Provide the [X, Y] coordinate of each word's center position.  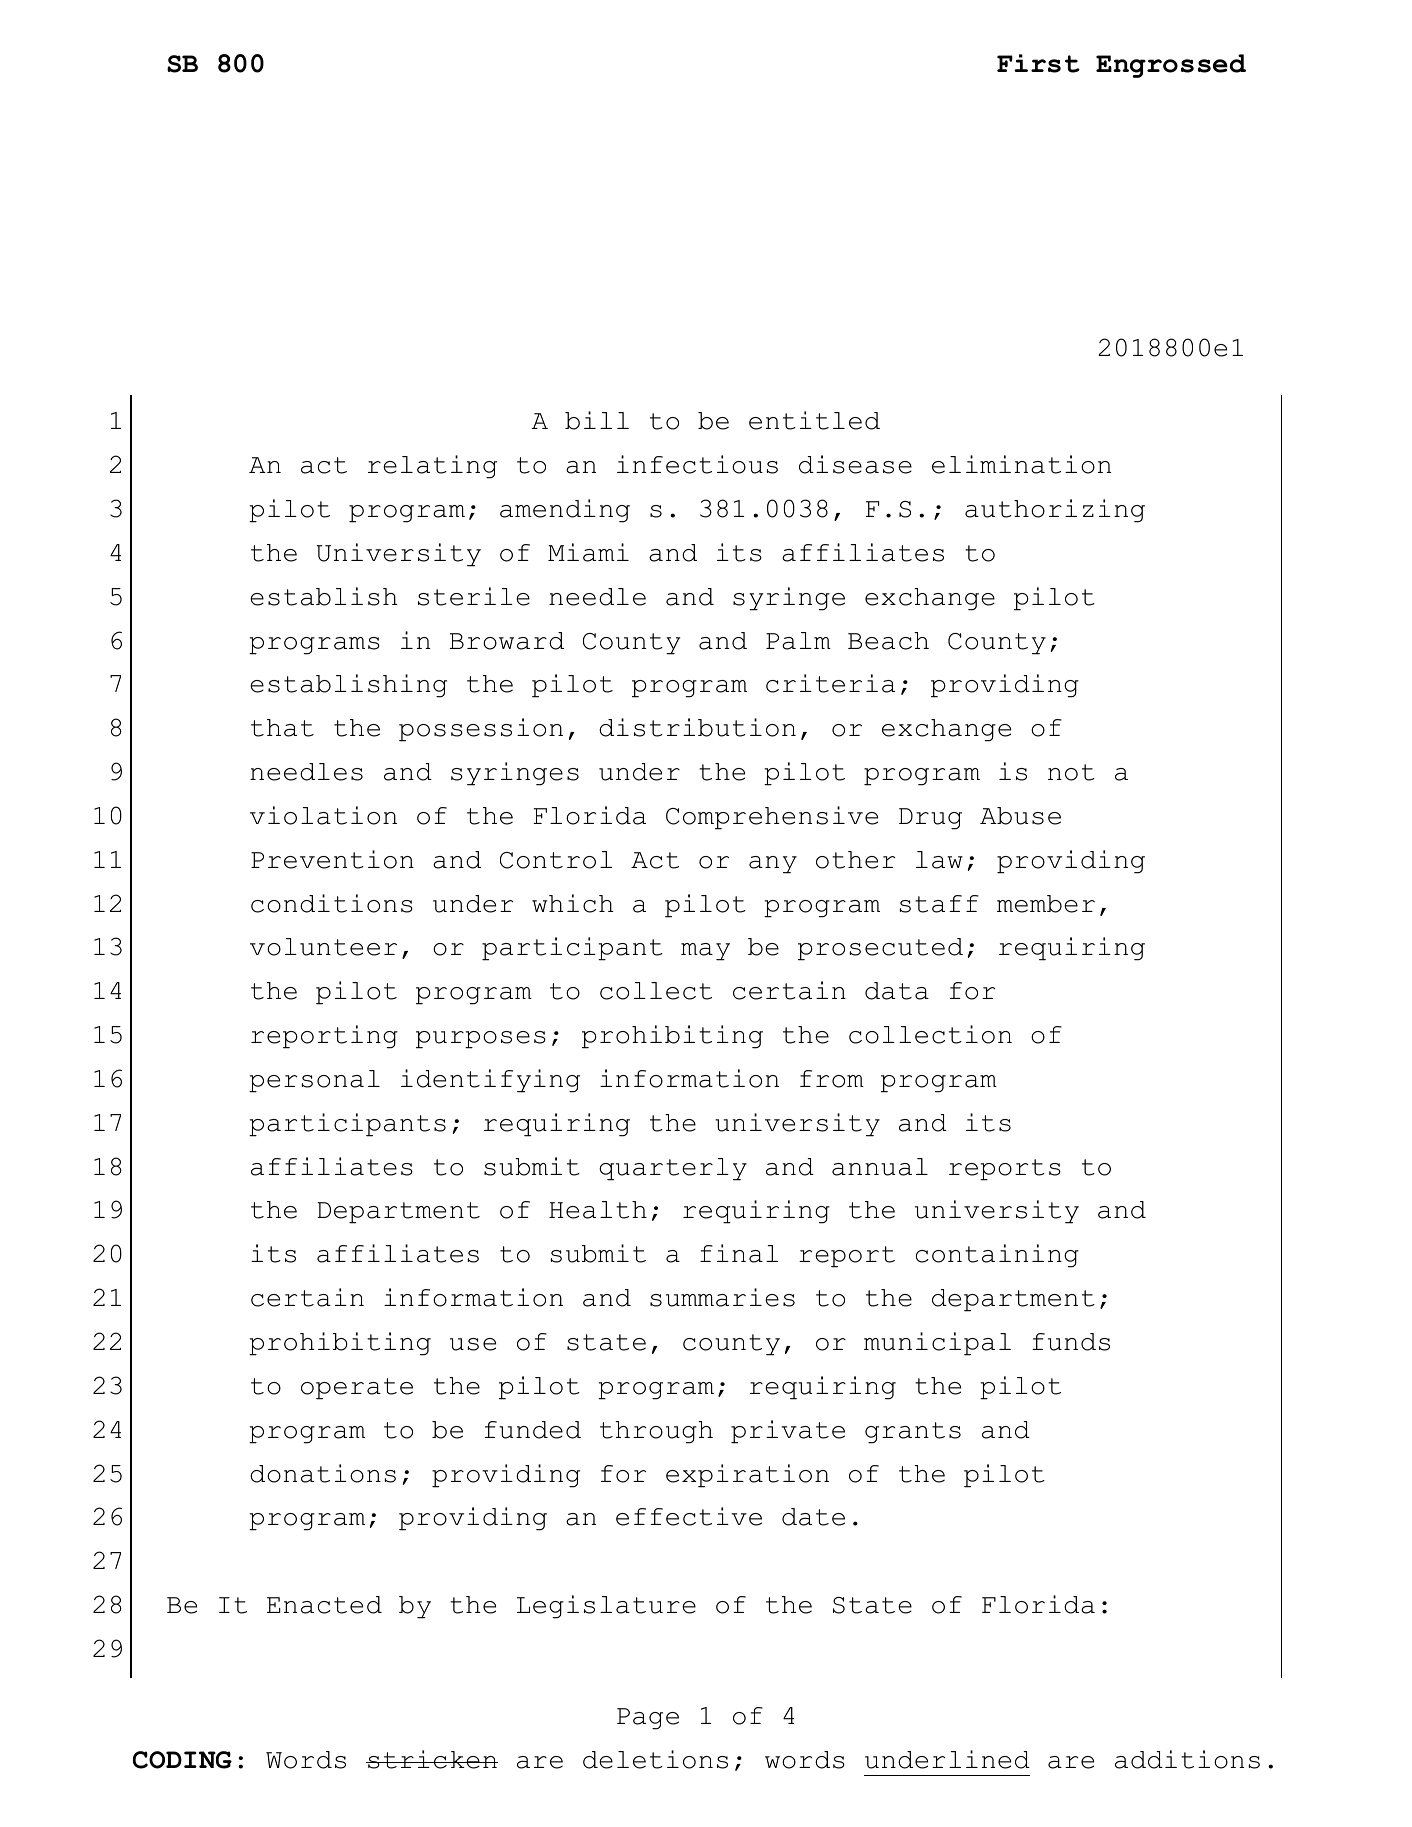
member [1046, 904]
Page [648, 1719]
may [705, 952]
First [1038, 63]
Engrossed [1171, 66]
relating [432, 467]
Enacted [324, 1605]
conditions [332, 903]
